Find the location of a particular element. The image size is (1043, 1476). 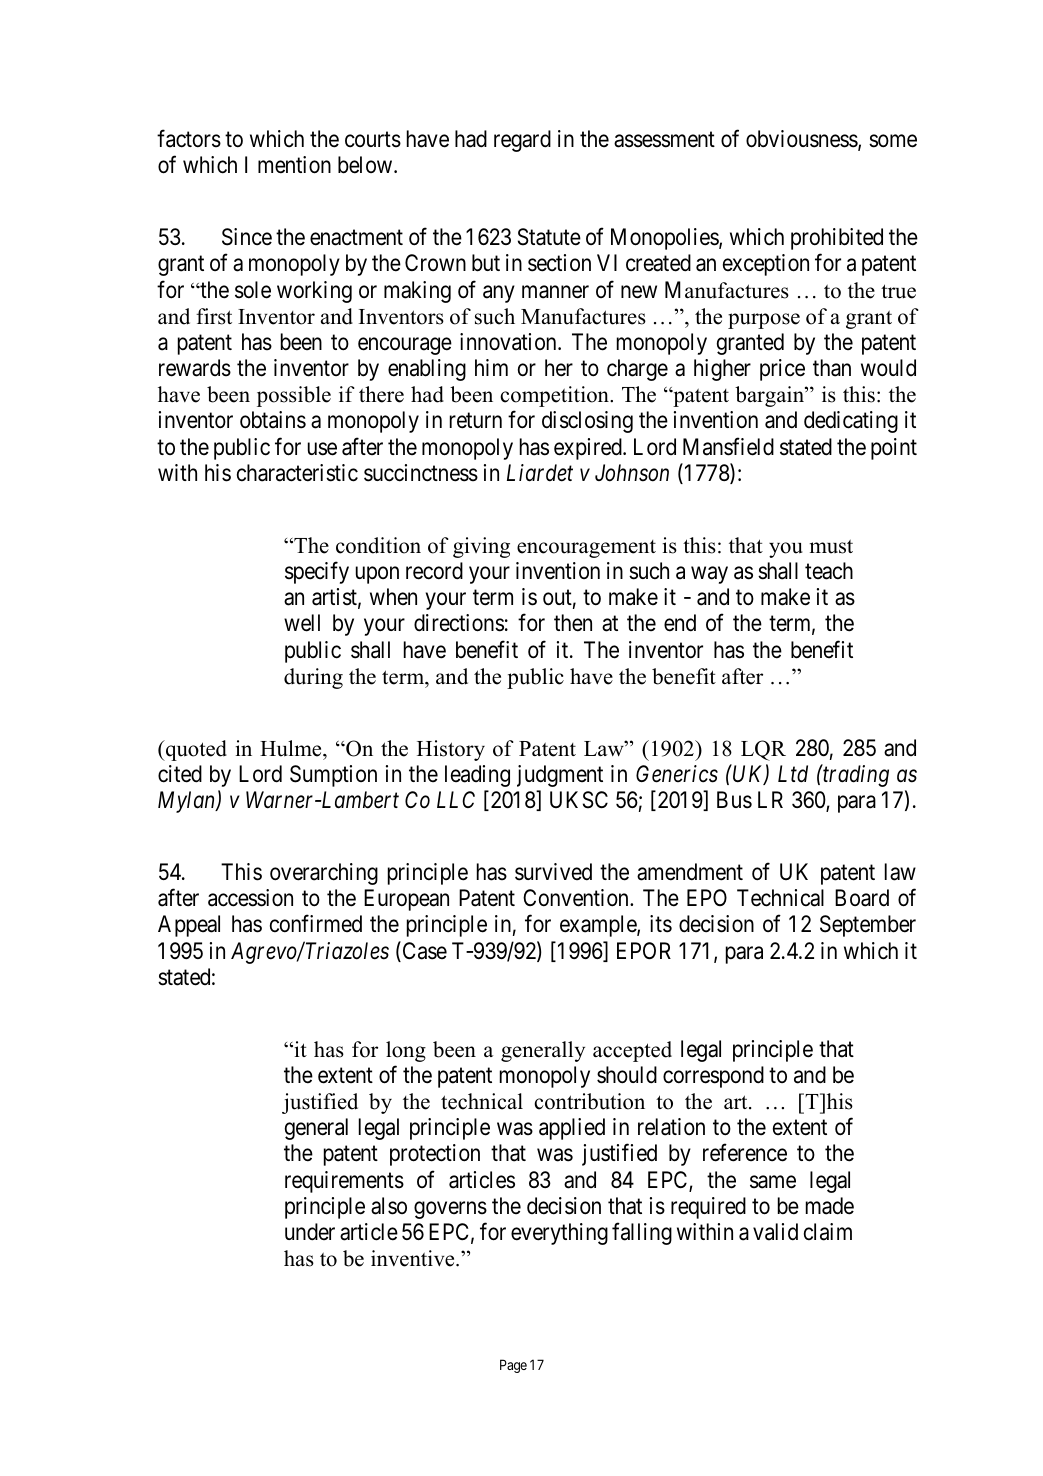

Convention is located at coordinates (577, 898).
